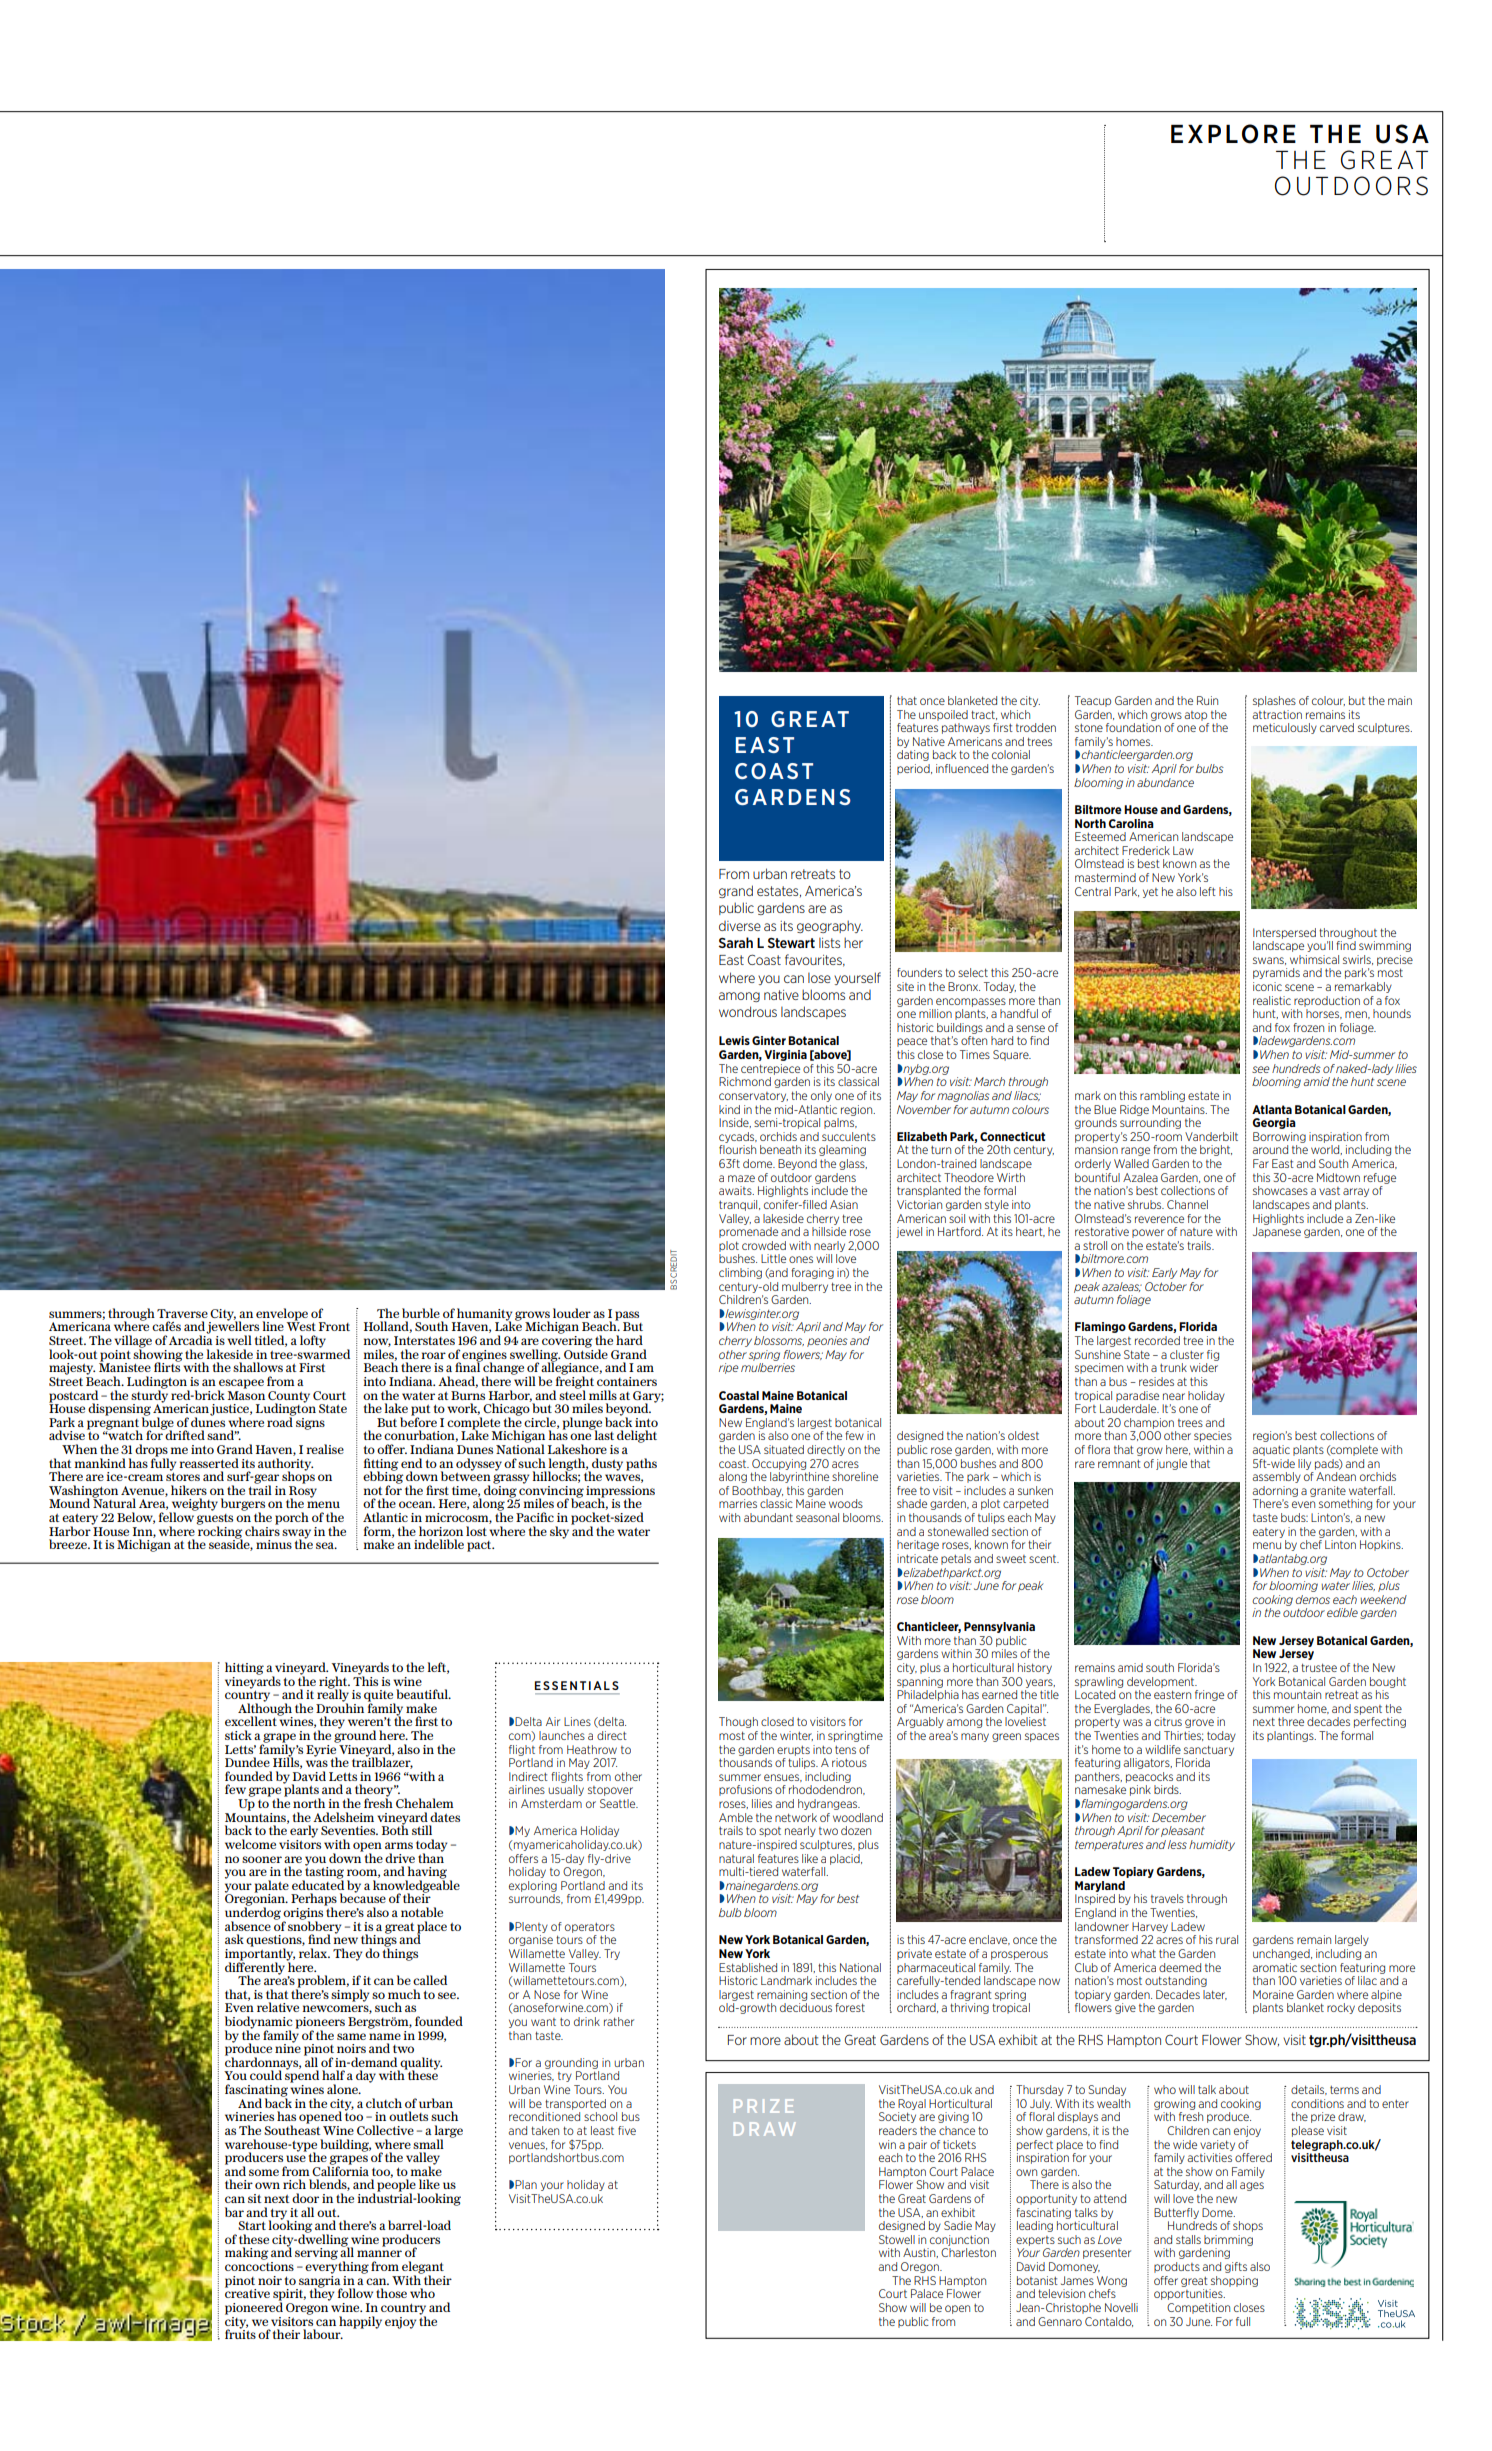  What do you see at coordinates (1234, 2281) in the screenshot?
I see `shopping` at bounding box center [1234, 2281].
